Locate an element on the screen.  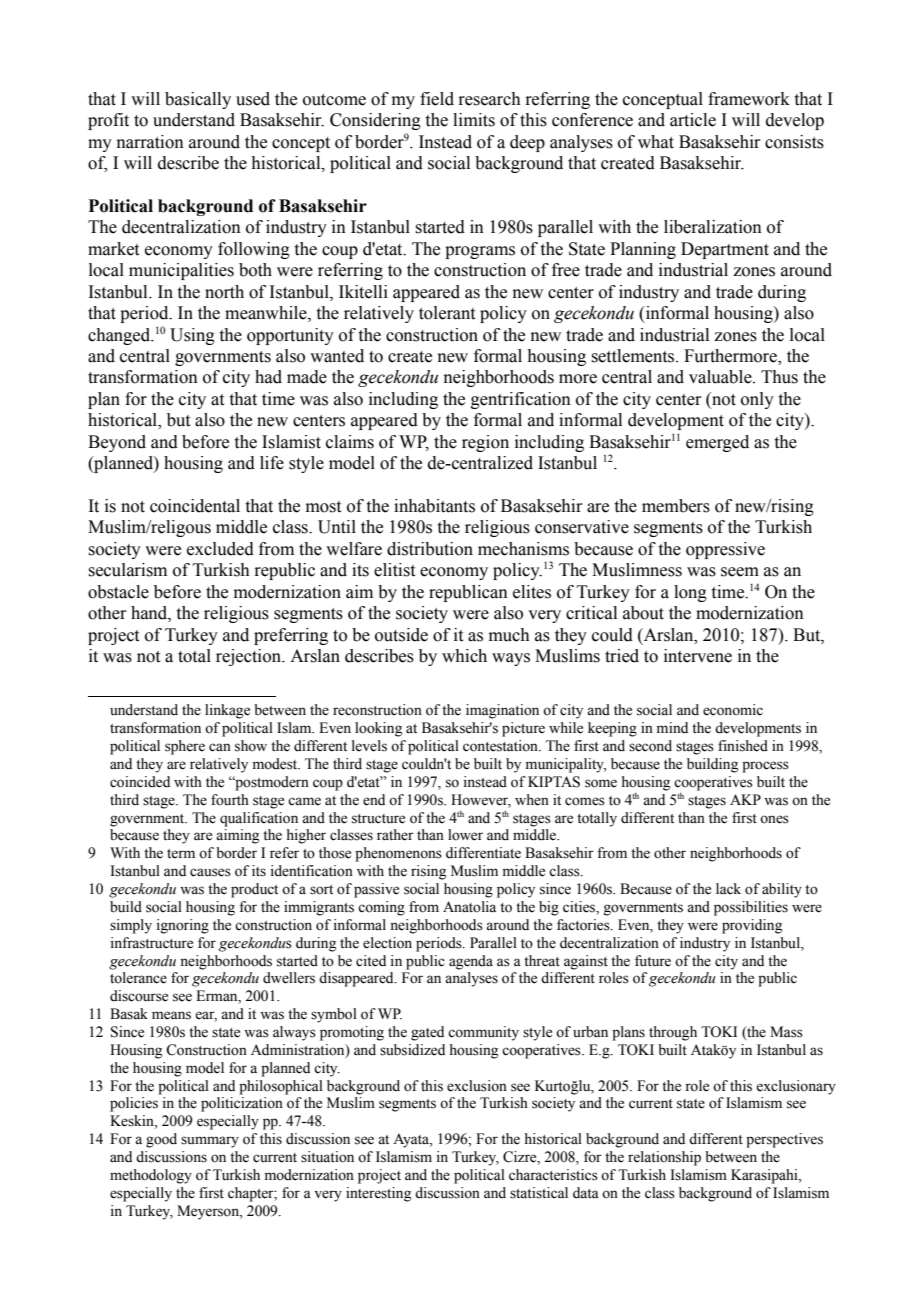
ignoring is located at coordinates (183, 926).
